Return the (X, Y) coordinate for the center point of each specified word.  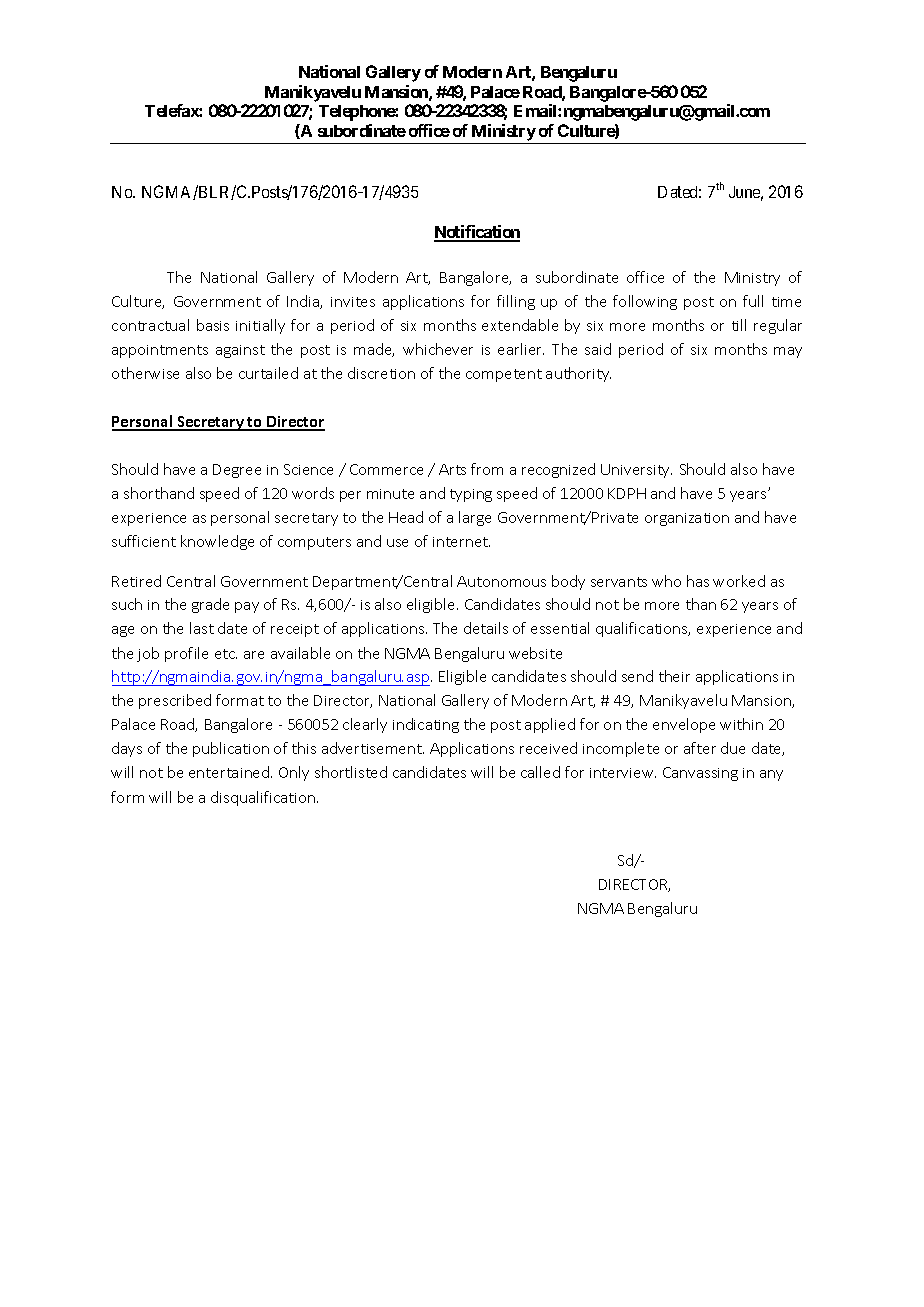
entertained (230, 772)
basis (213, 325)
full (753, 301)
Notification (477, 233)
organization (687, 519)
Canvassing (700, 774)
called (540, 772)
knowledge (217, 542)
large (475, 518)
